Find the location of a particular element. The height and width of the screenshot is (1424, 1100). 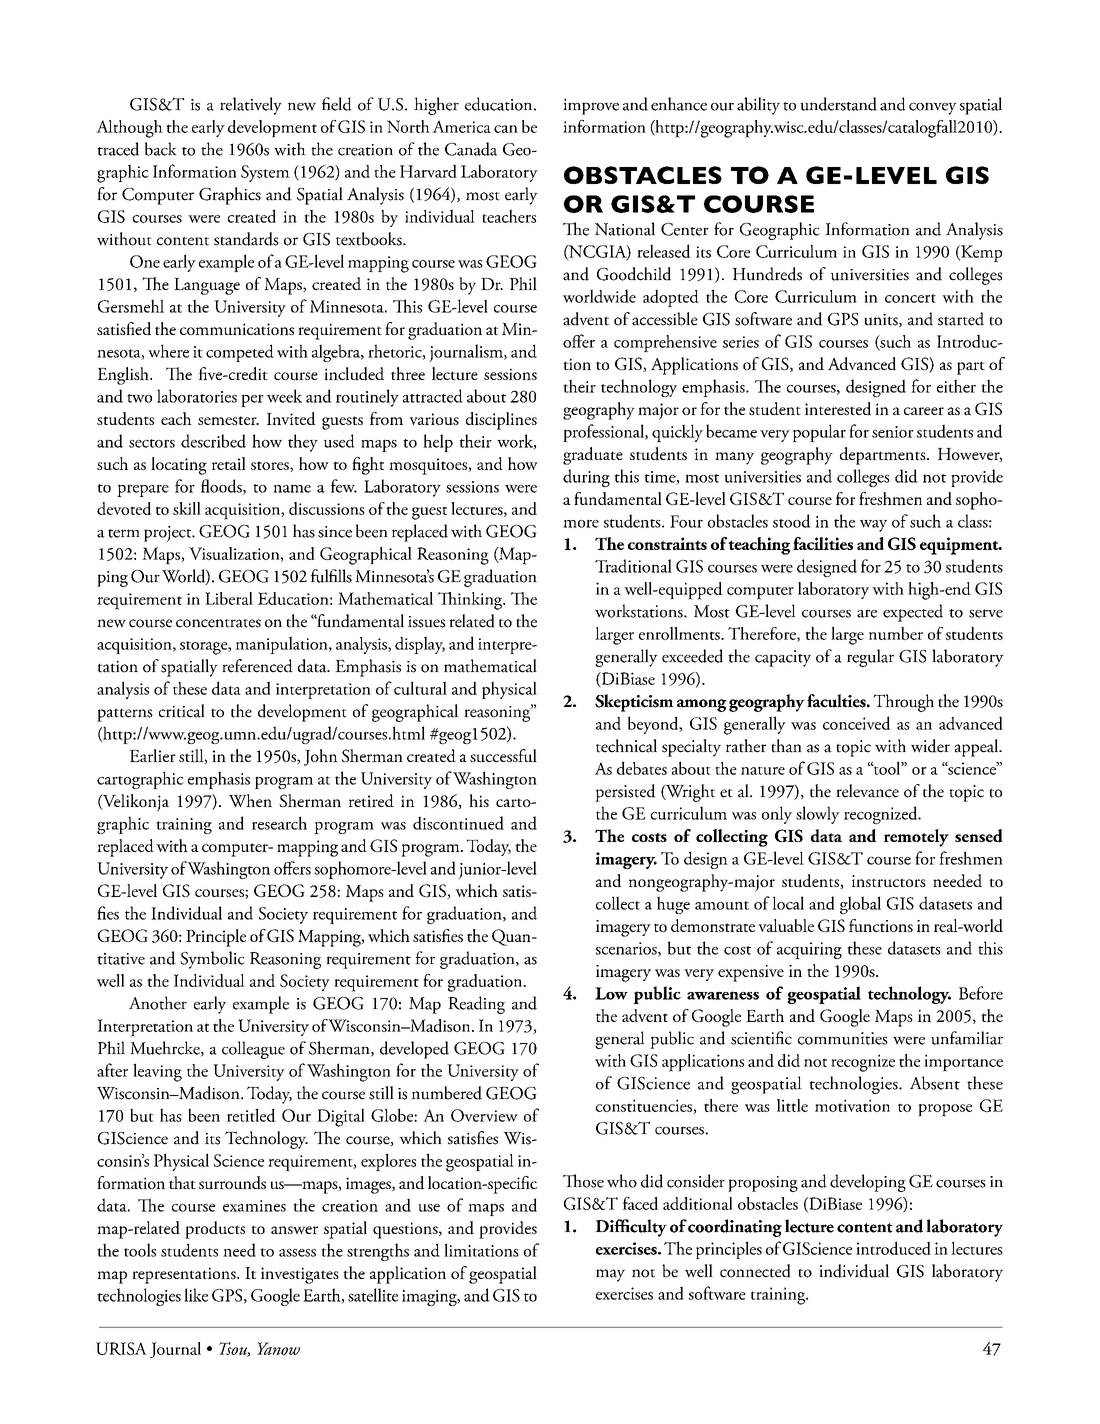

units is located at coordinates (882, 320).
